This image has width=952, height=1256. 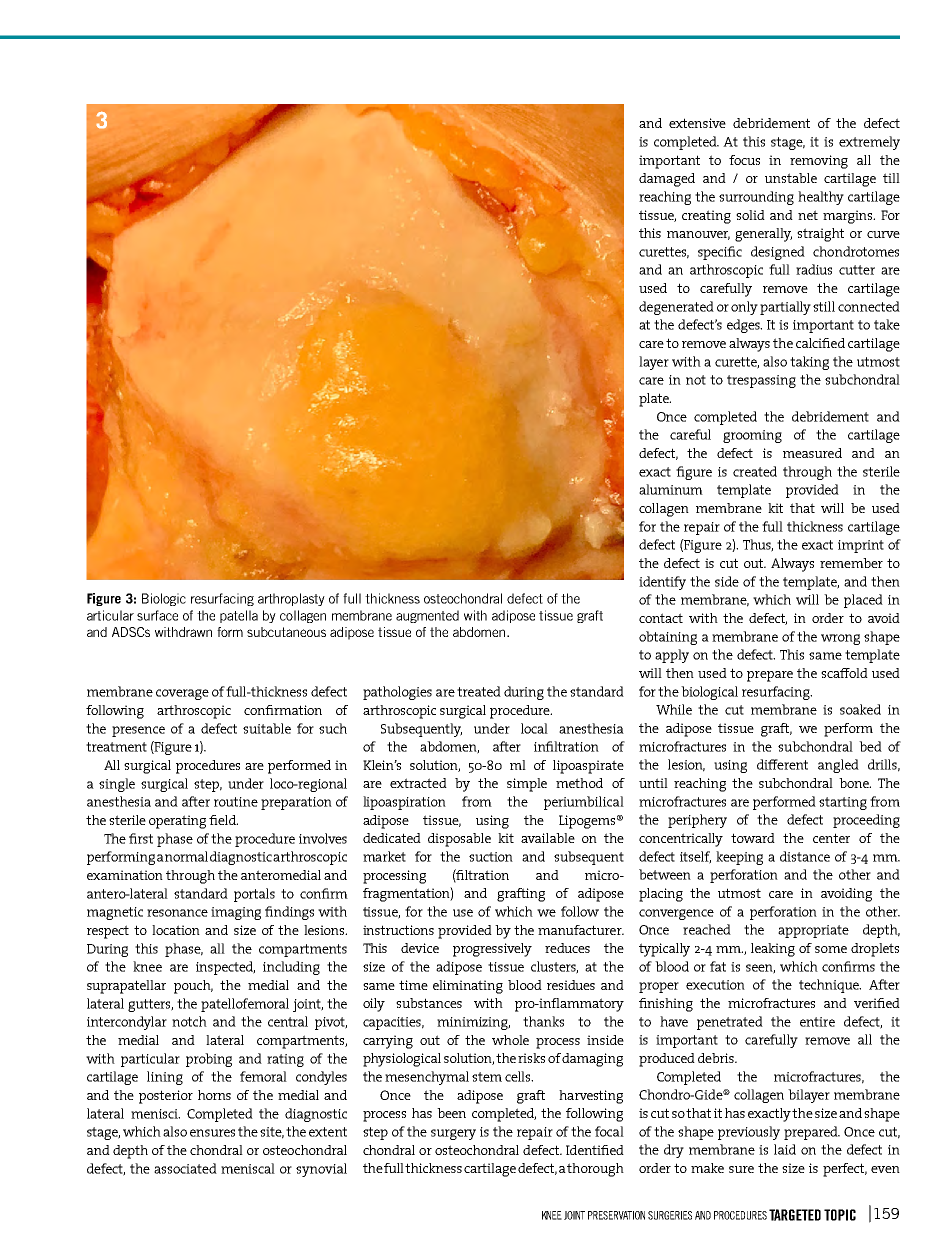 What do you see at coordinates (225, 968) in the image?
I see `inspected` at bounding box center [225, 968].
